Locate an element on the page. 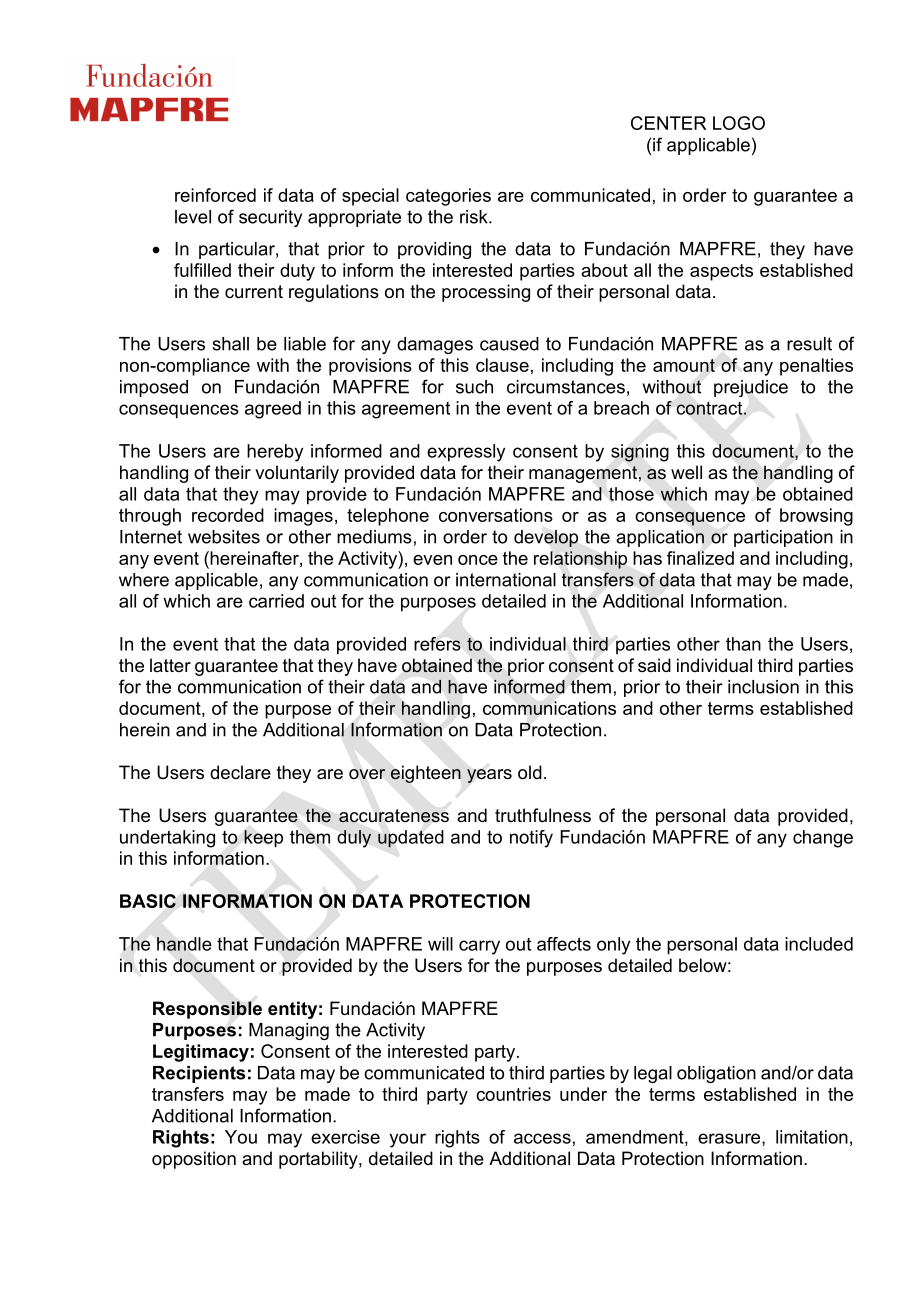 Image resolution: width=924 pixels, height=1308 pixels. LOGO is located at coordinates (739, 123).
